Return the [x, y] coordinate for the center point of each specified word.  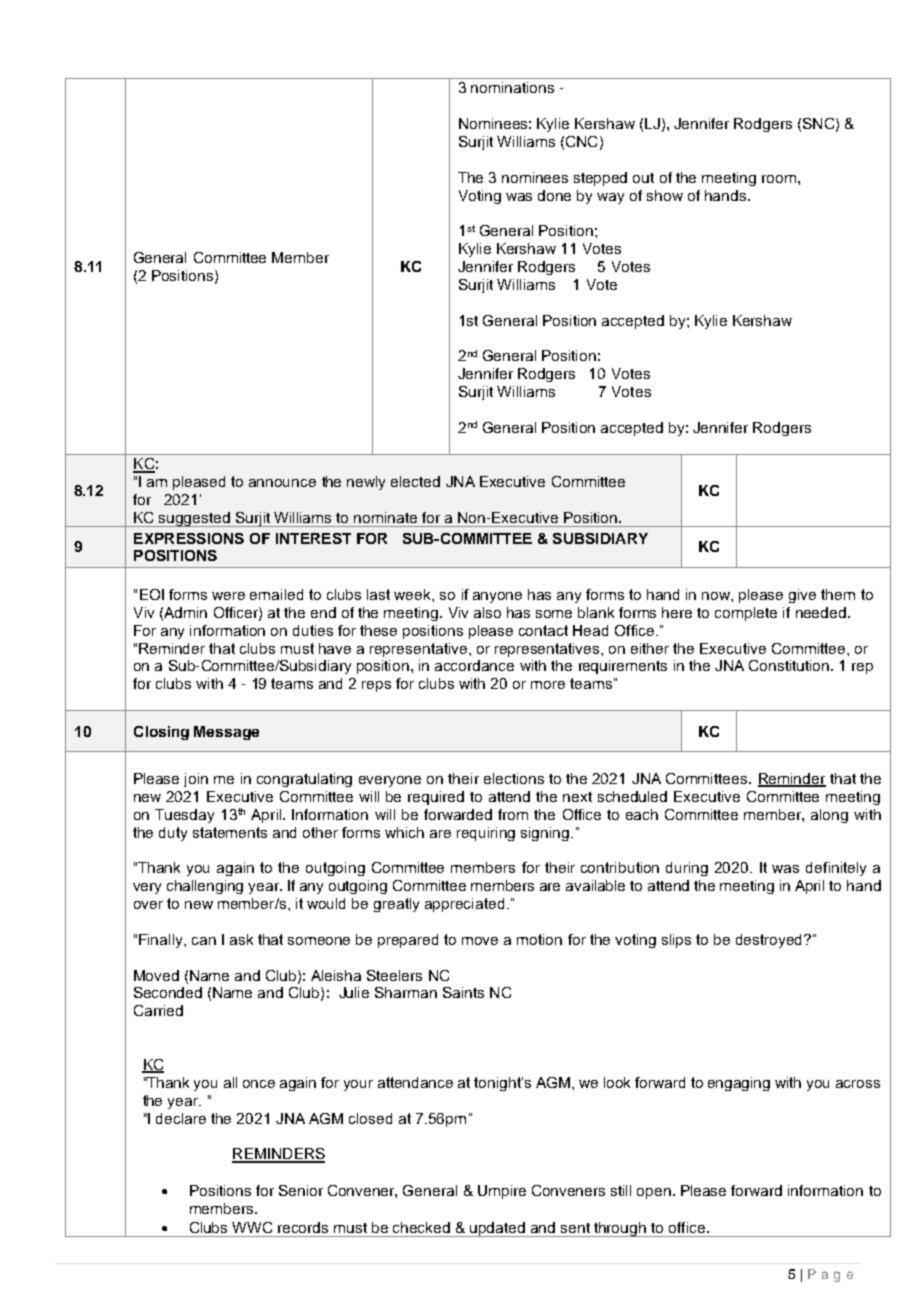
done [554, 195]
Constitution [790, 665]
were [228, 596]
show [665, 195]
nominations [512, 87]
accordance [474, 665]
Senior [301, 1190]
